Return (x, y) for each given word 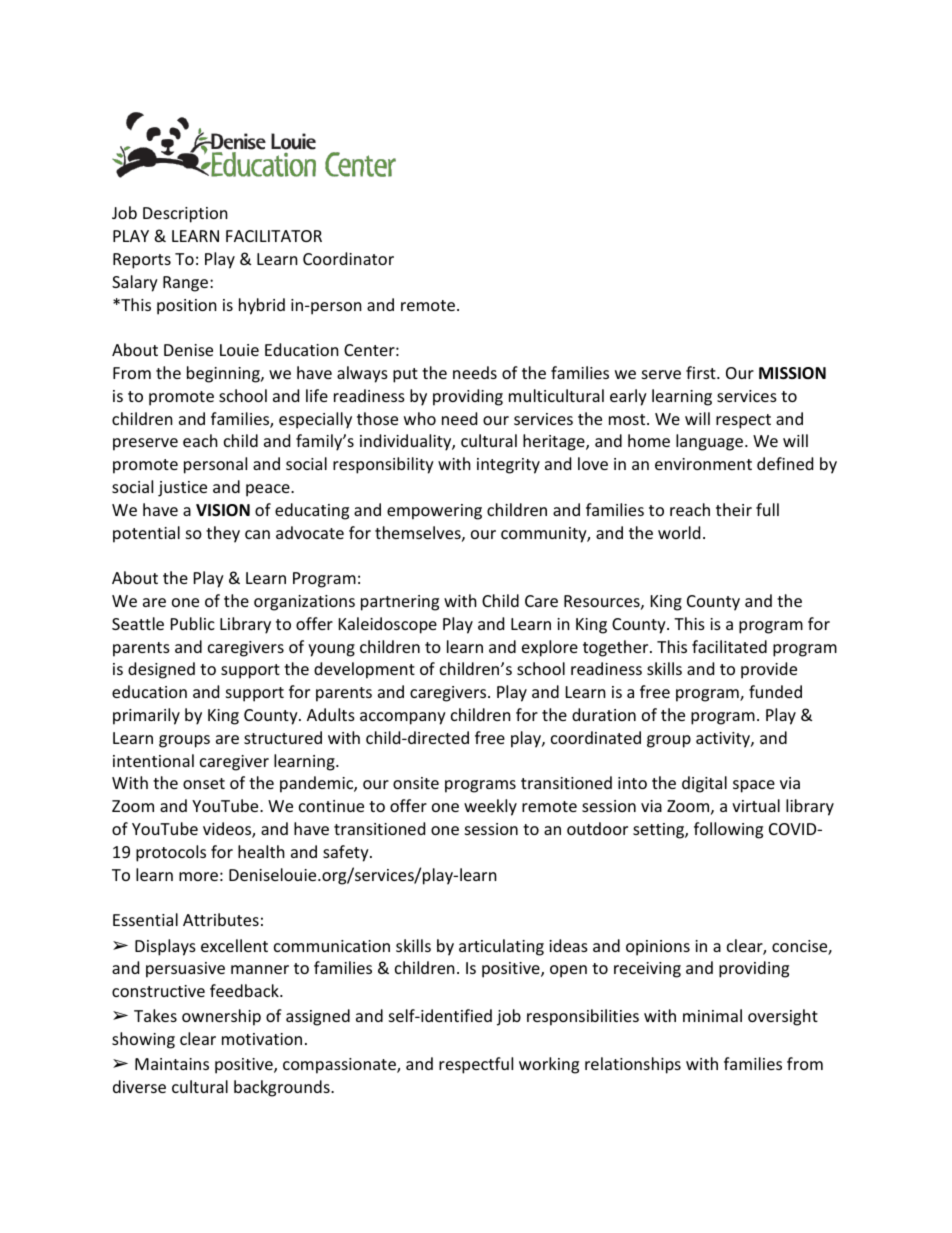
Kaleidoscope (388, 625)
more (198, 876)
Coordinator (348, 258)
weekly (490, 807)
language (711, 442)
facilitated (729, 646)
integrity (508, 466)
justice (182, 489)
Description (185, 215)
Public (193, 623)
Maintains (172, 1064)
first (702, 372)
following (728, 830)
